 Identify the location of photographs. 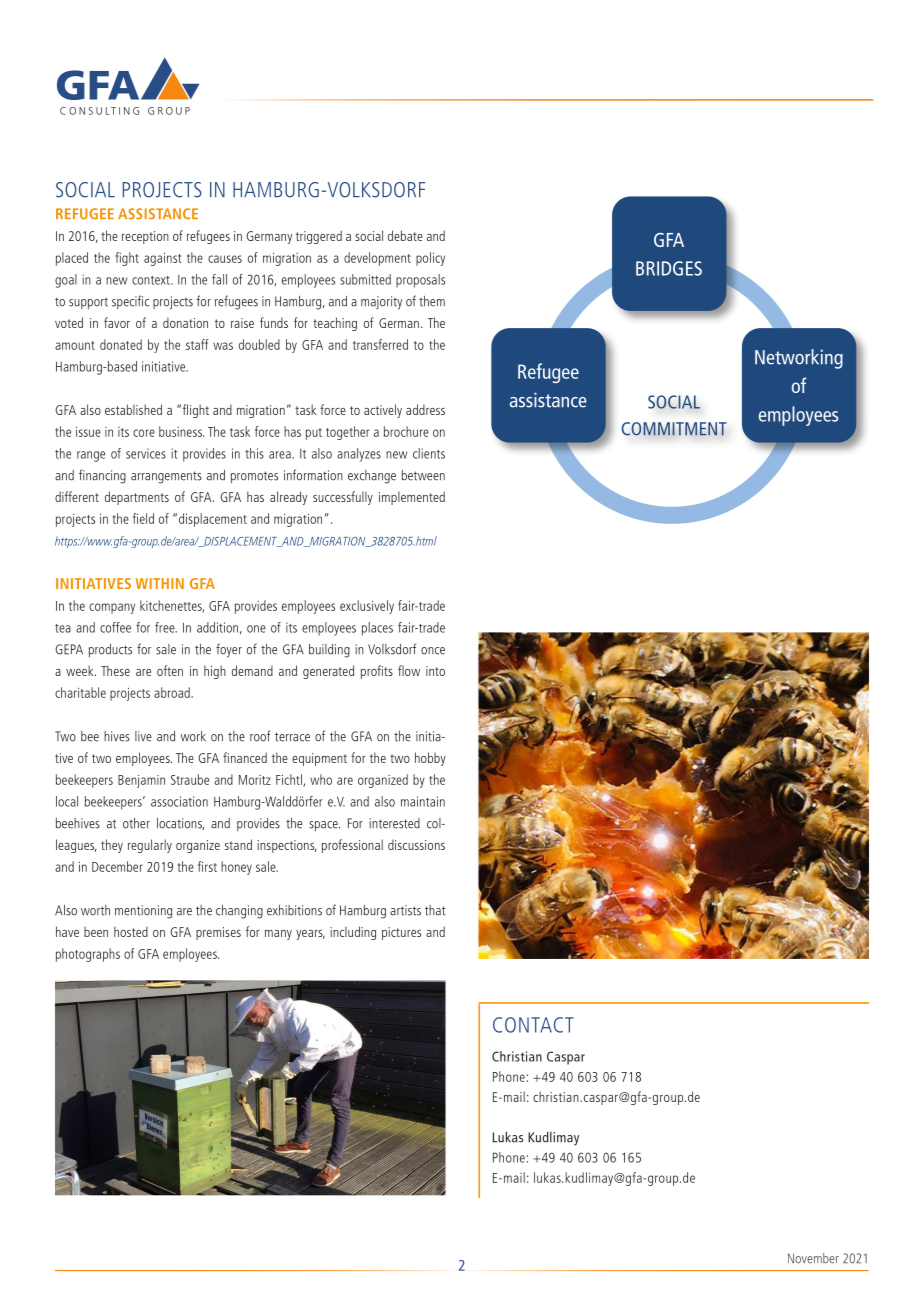
(88, 955).
